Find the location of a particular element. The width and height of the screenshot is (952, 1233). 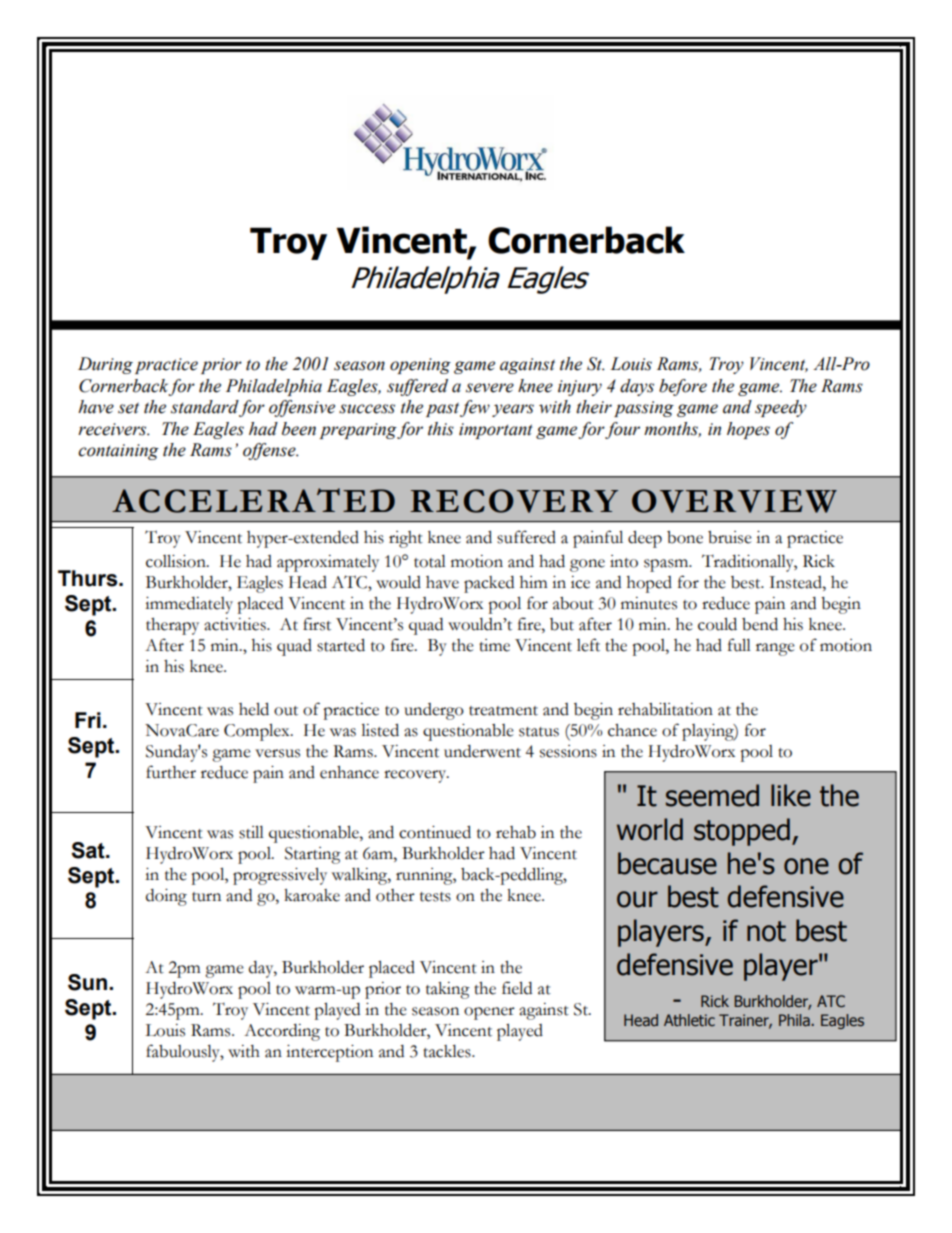

seemed is located at coordinates (712, 795).
